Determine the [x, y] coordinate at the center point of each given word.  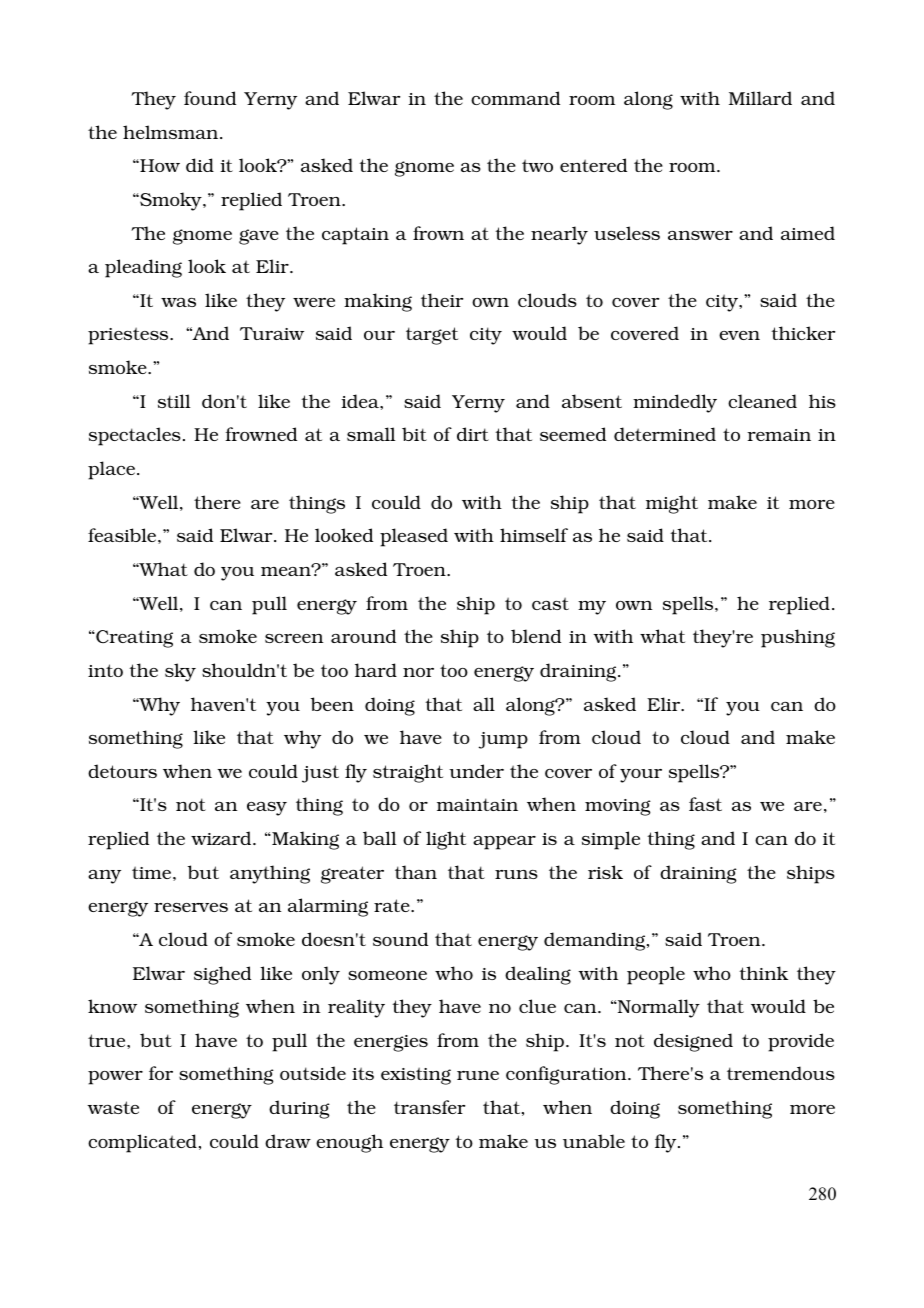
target [432, 336]
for [161, 1073]
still [174, 401]
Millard [760, 98]
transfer [429, 1107]
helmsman [172, 132]
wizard [222, 838]
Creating [133, 639]
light [446, 840]
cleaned [762, 401]
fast [705, 804]
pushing [798, 638]
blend [536, 636]
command [515, 98]
